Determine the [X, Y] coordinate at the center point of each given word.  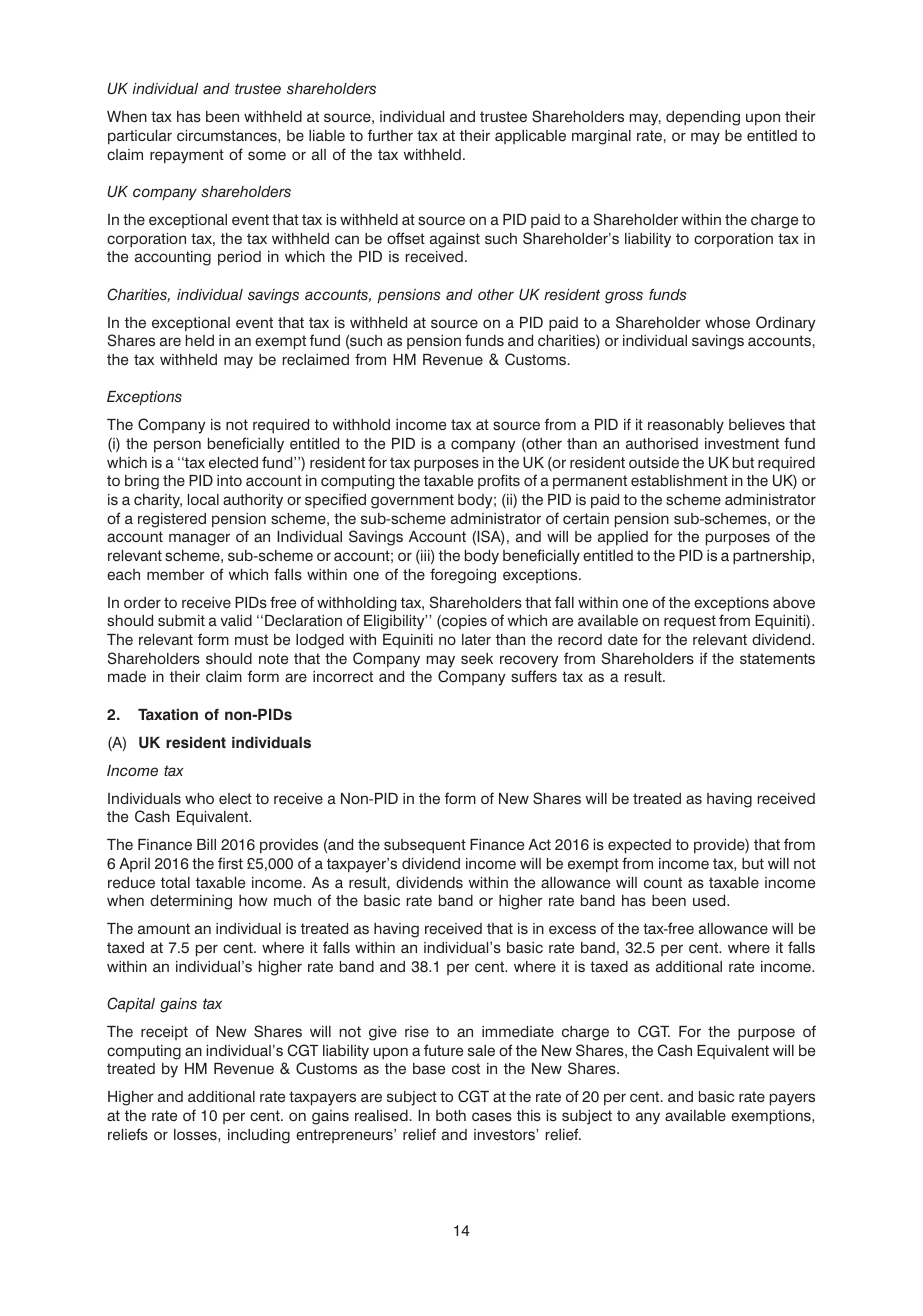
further [390, 135]
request [690, 622]
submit [181, 620]
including [259, 1136]
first [230, 863]
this [529, 1115]
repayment [187, 156]
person [177, 446]
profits [499, 481]
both [451, 1115]
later [476, 640]
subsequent [425, 846]
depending [703, 118]
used [710, 900]
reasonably [686, 426]
